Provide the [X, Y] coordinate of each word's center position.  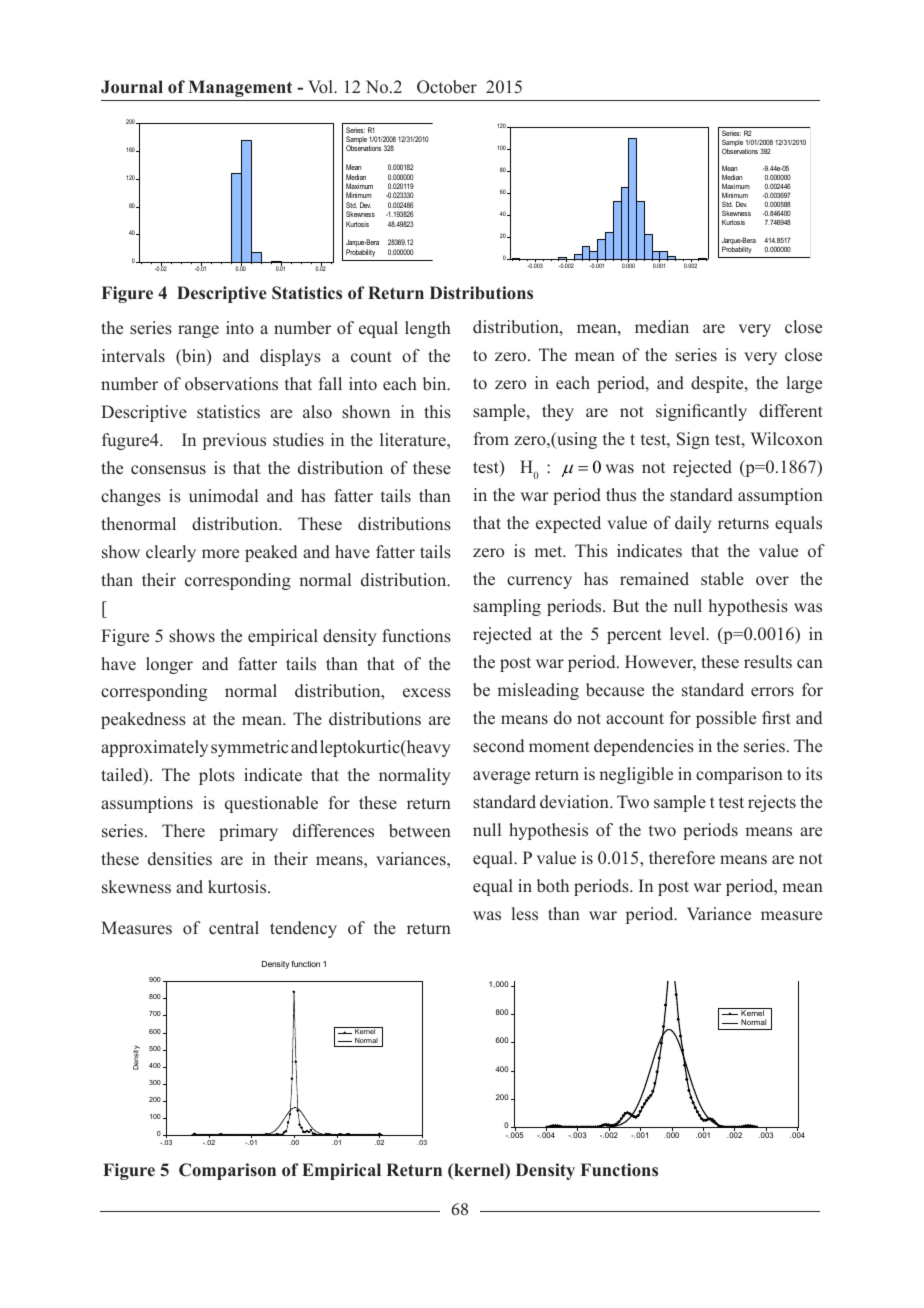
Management [240, 88]
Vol [321, 87]
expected [568, 524]
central [234, 928]
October [447, 87]
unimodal [223, 496]
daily [693, 524]
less [525, 914]
